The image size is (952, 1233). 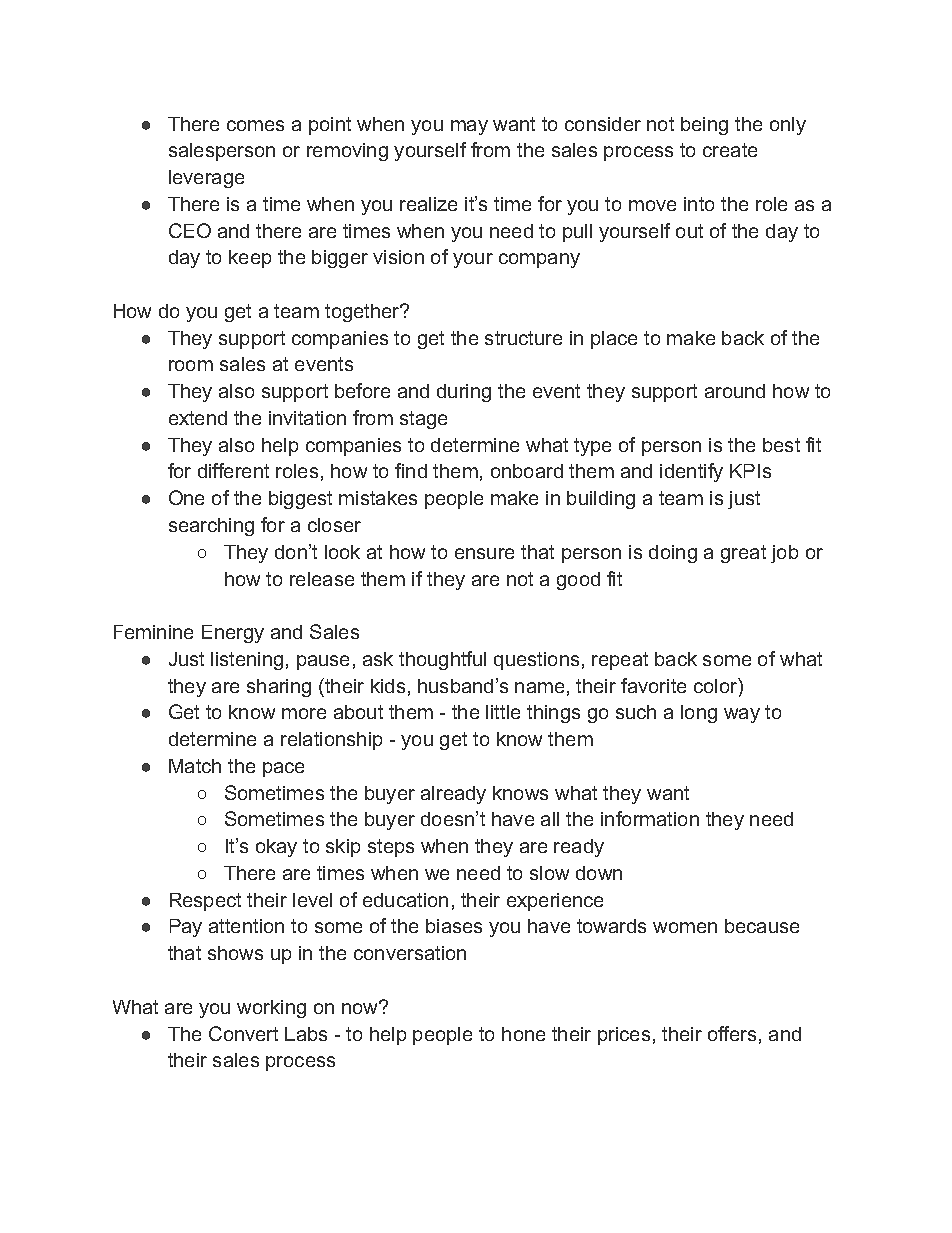 I want to click on comes, so click(x=255, y=125).
